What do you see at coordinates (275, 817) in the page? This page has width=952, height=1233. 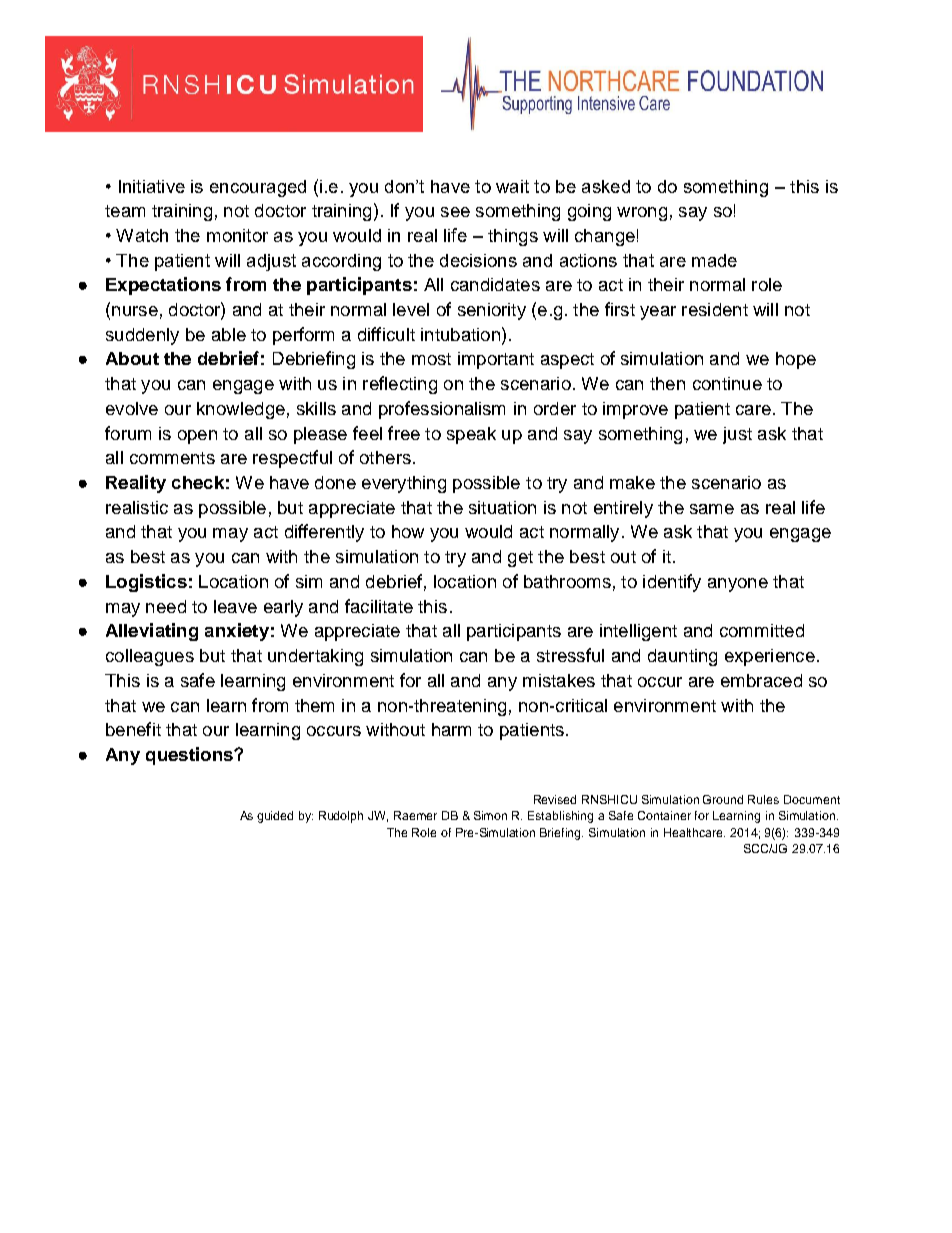 I see `guided` at bounding box center [275, 817].
